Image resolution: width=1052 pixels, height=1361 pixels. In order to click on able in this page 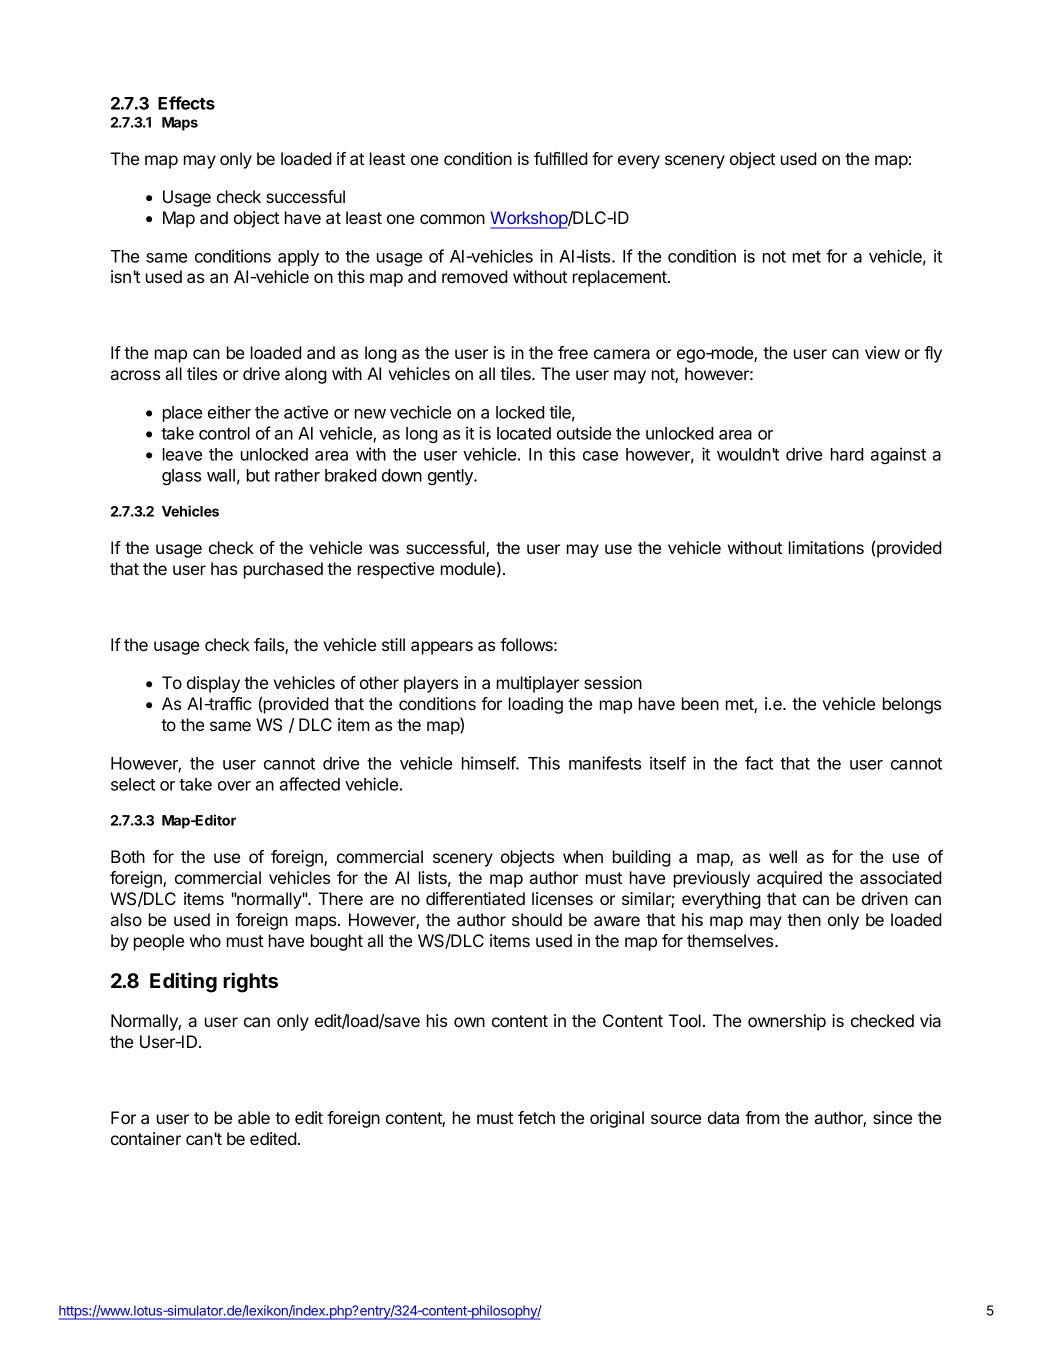, I will do `click(254, 1117)`.
